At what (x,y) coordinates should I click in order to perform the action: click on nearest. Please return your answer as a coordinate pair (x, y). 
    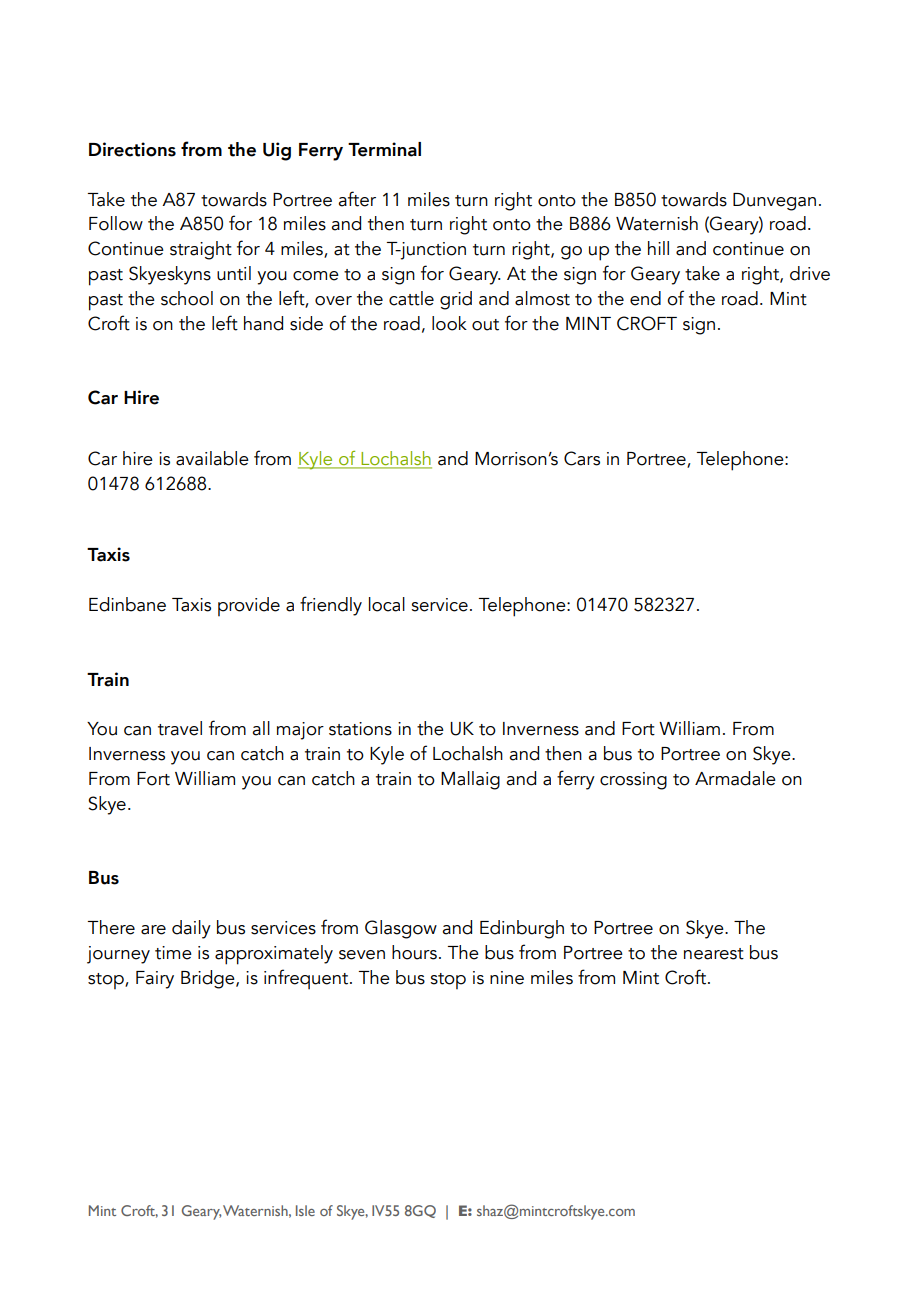
    Looking at the image, I should click on (714, 954).
